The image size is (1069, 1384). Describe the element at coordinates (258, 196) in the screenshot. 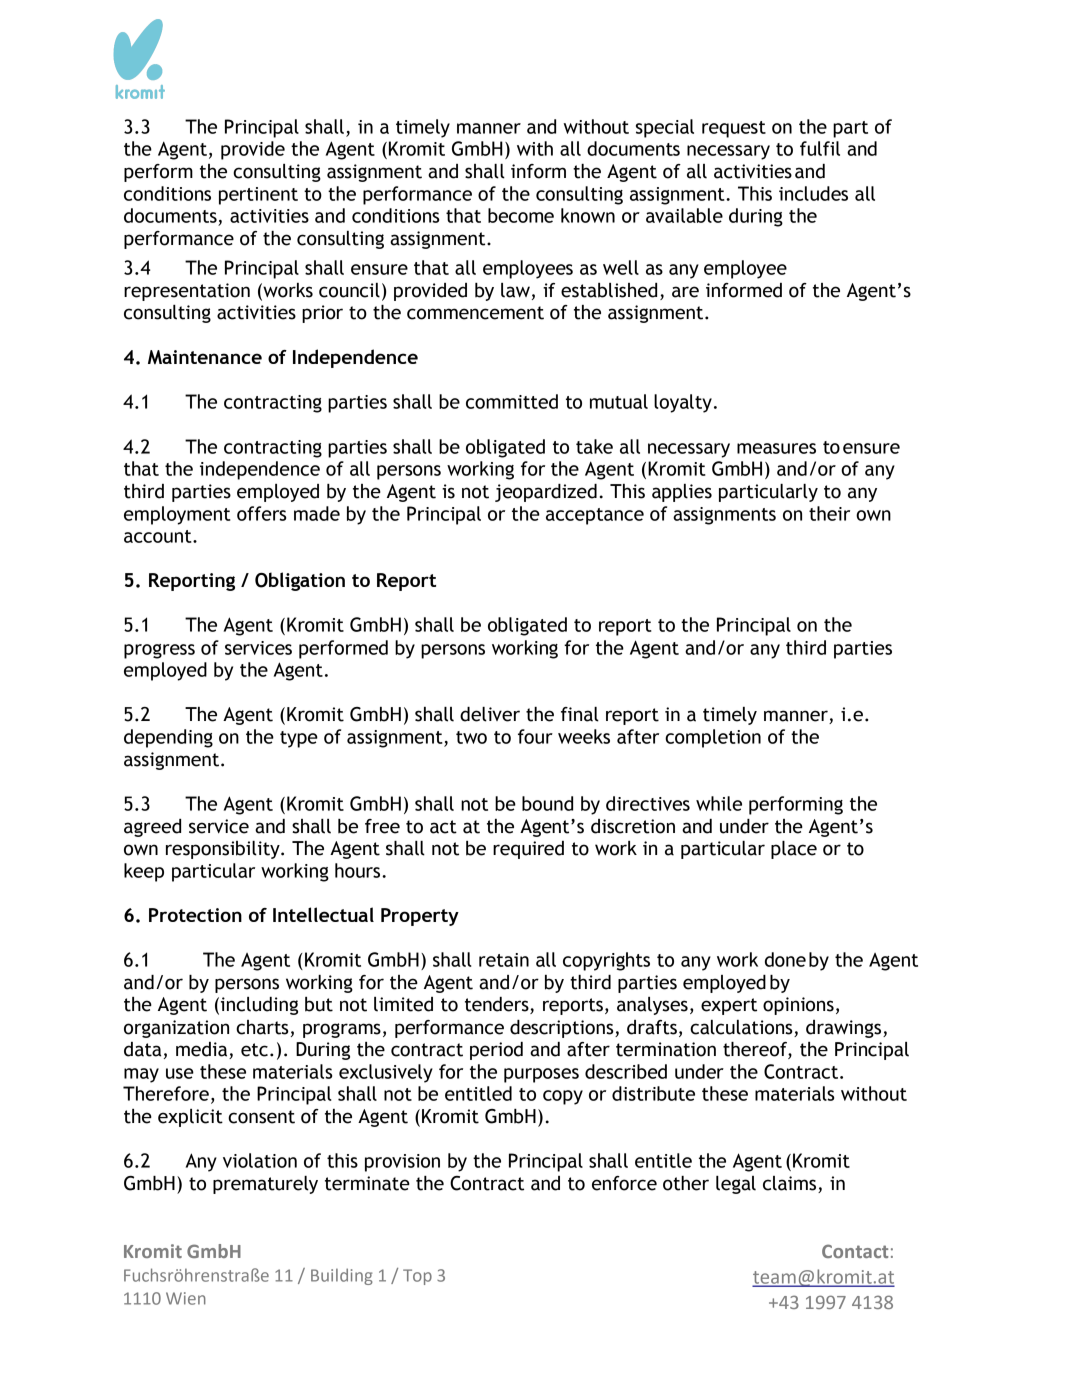

I see `pertinent` at that location.
